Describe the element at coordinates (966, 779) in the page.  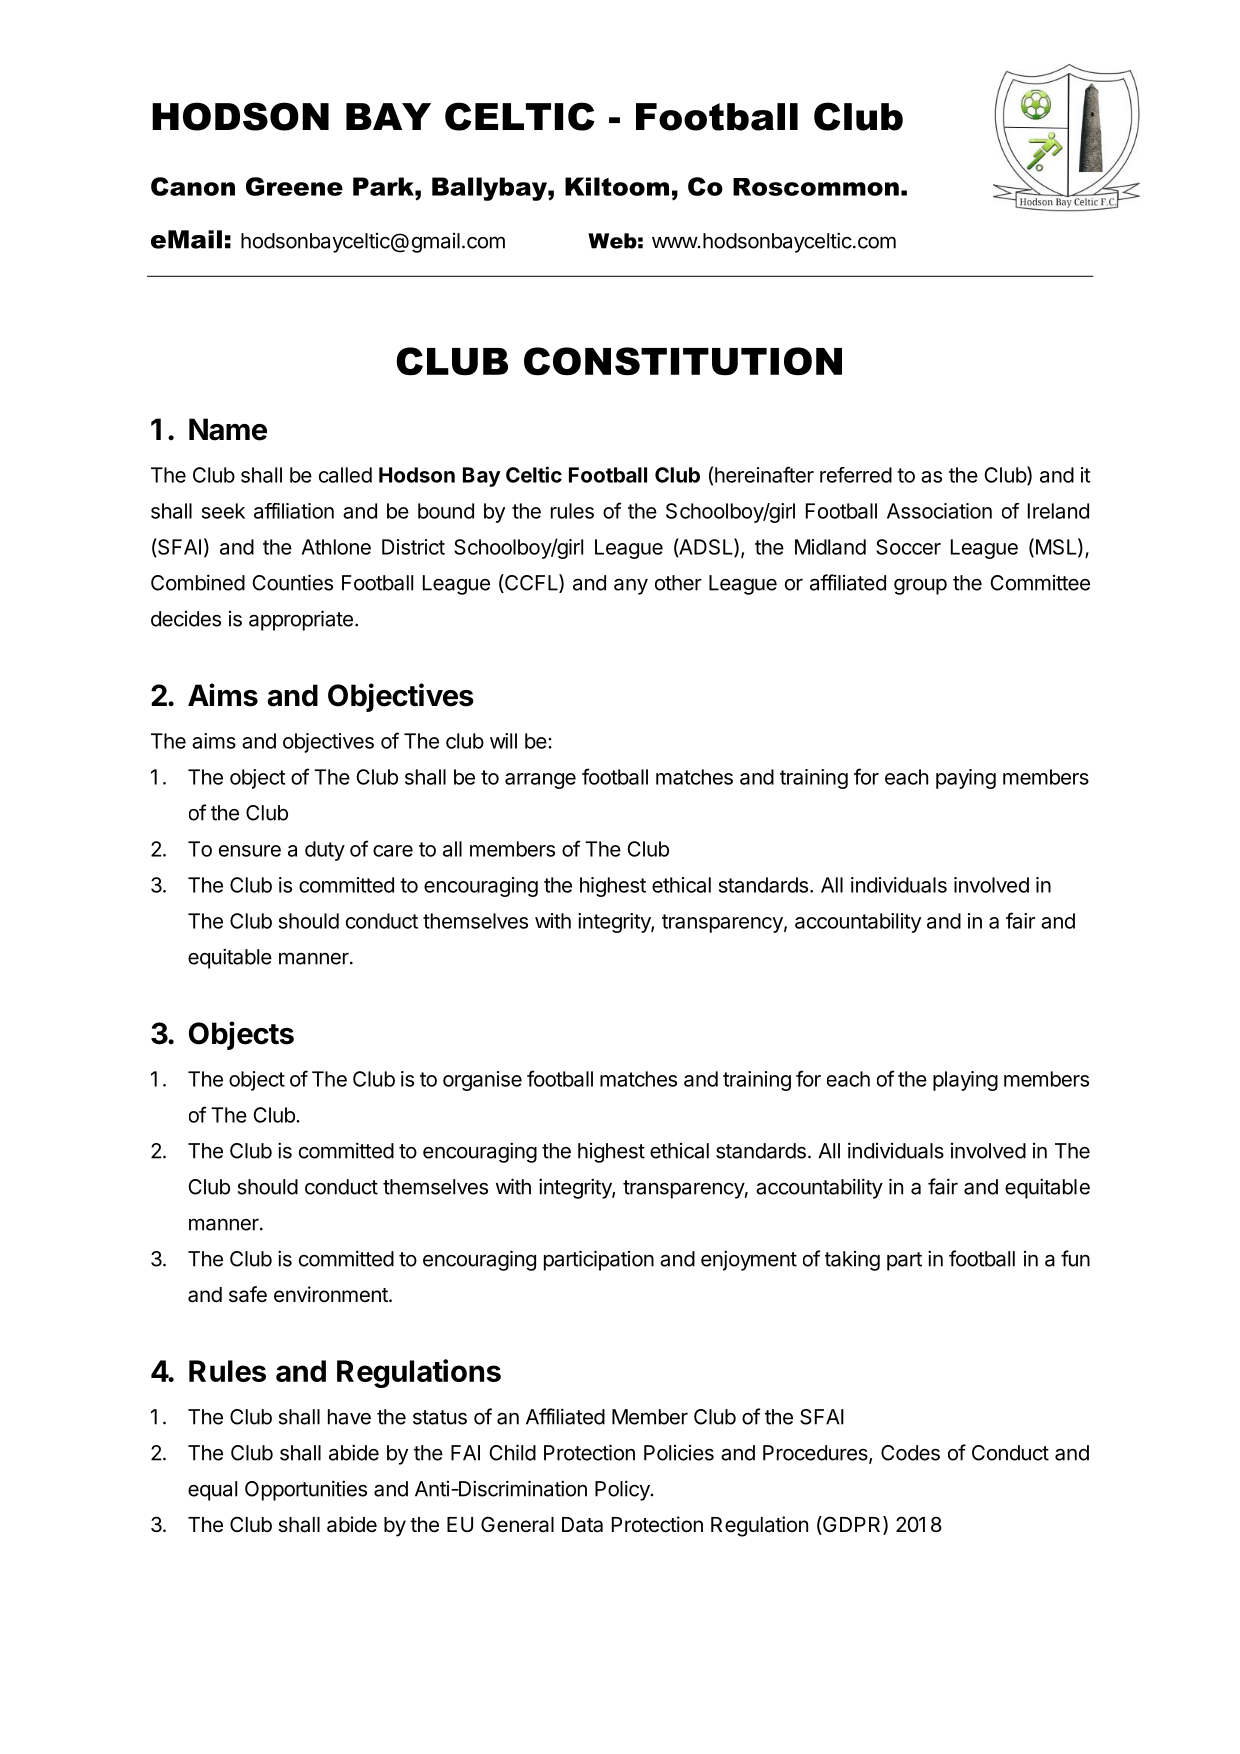
I see `paying` at that location.
